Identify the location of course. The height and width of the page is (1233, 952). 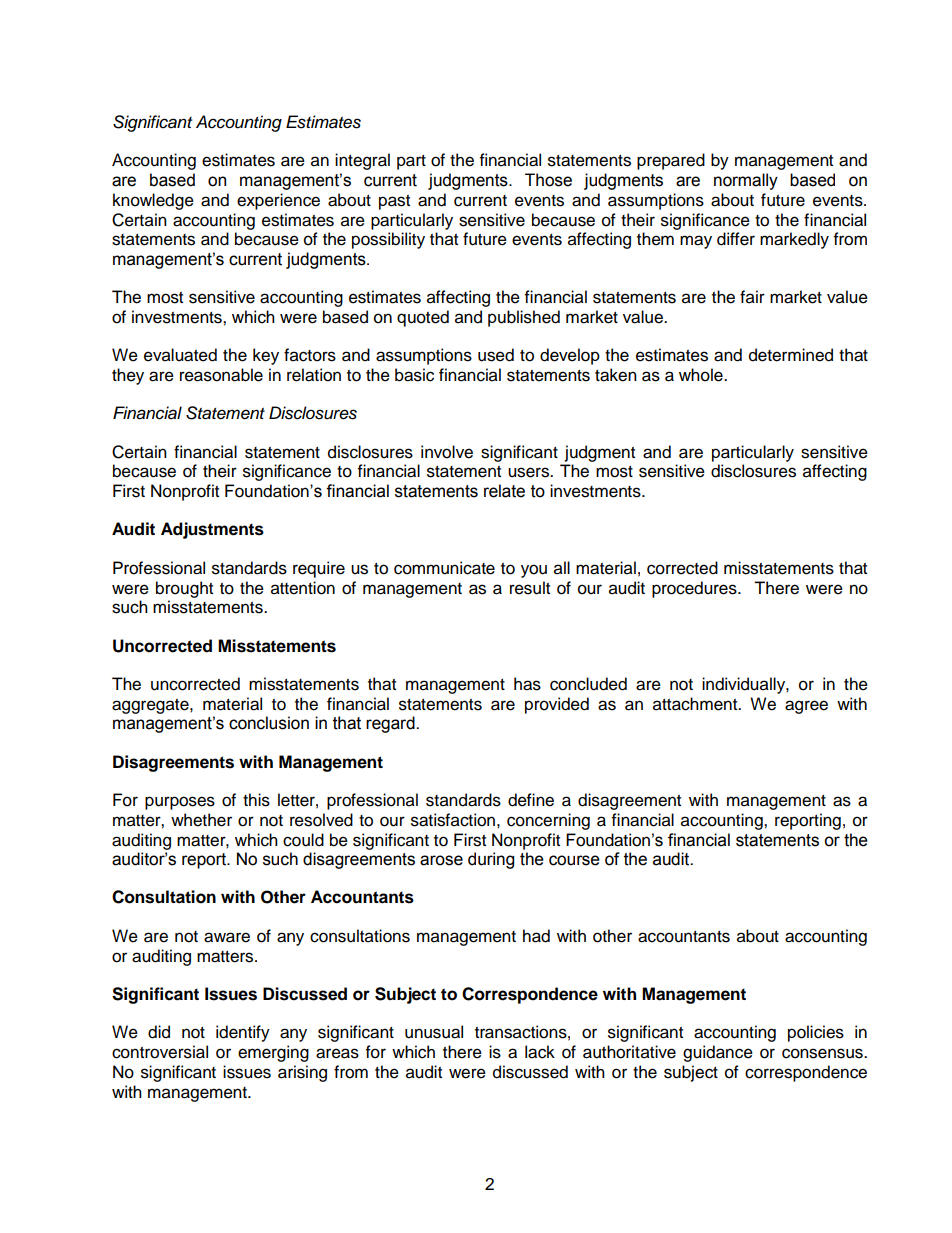
(574, 860).
